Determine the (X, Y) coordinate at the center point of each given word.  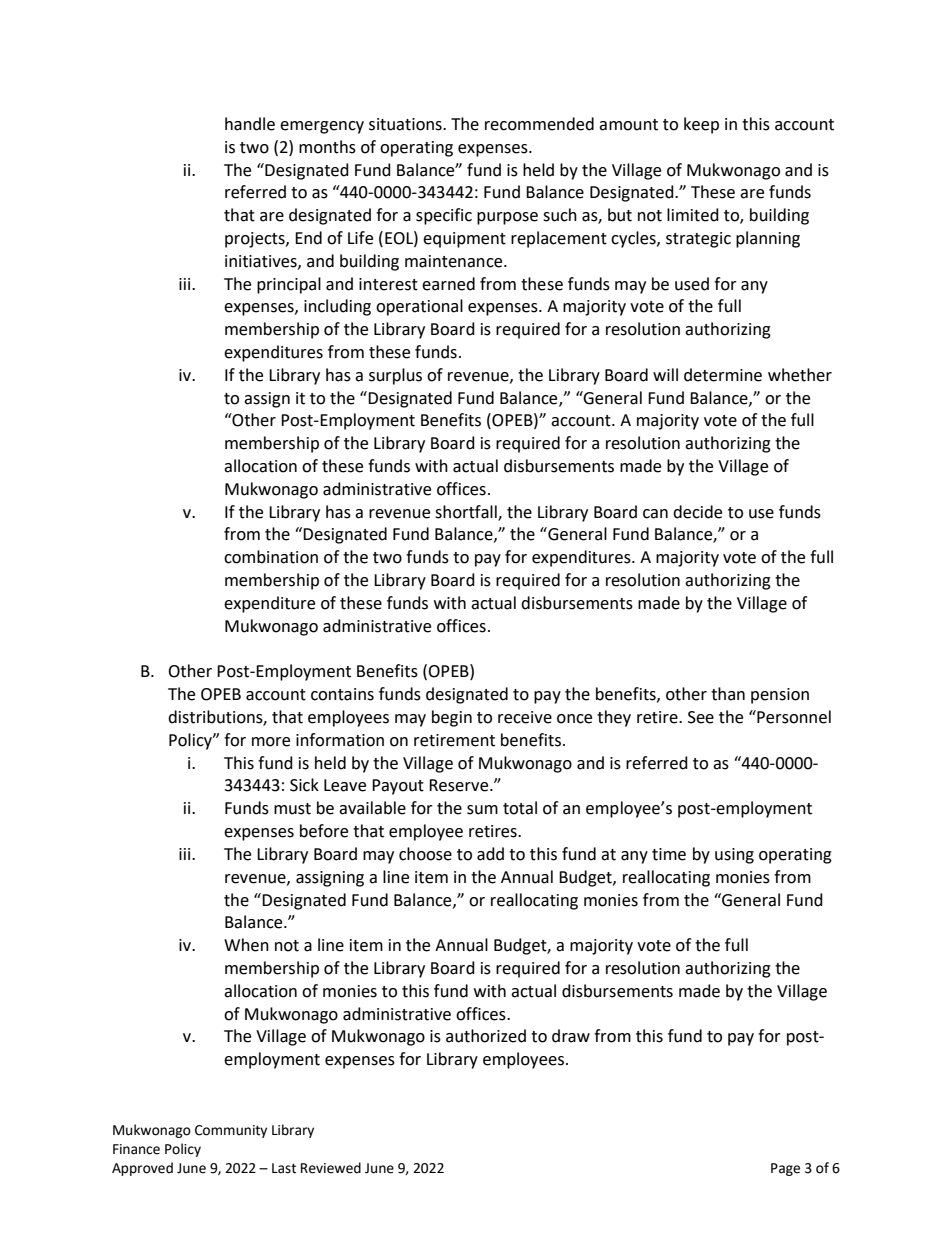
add (490, 854)
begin (452, 718)
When (246, 945)
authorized (486, 1036)
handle (250, 124)
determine (723, 375)
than (728, 694)
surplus (395, 376)
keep (701, 125)
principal (289, 285)
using (734, 856)
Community (231, 1131)
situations (406, 124)
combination (271, 557)
